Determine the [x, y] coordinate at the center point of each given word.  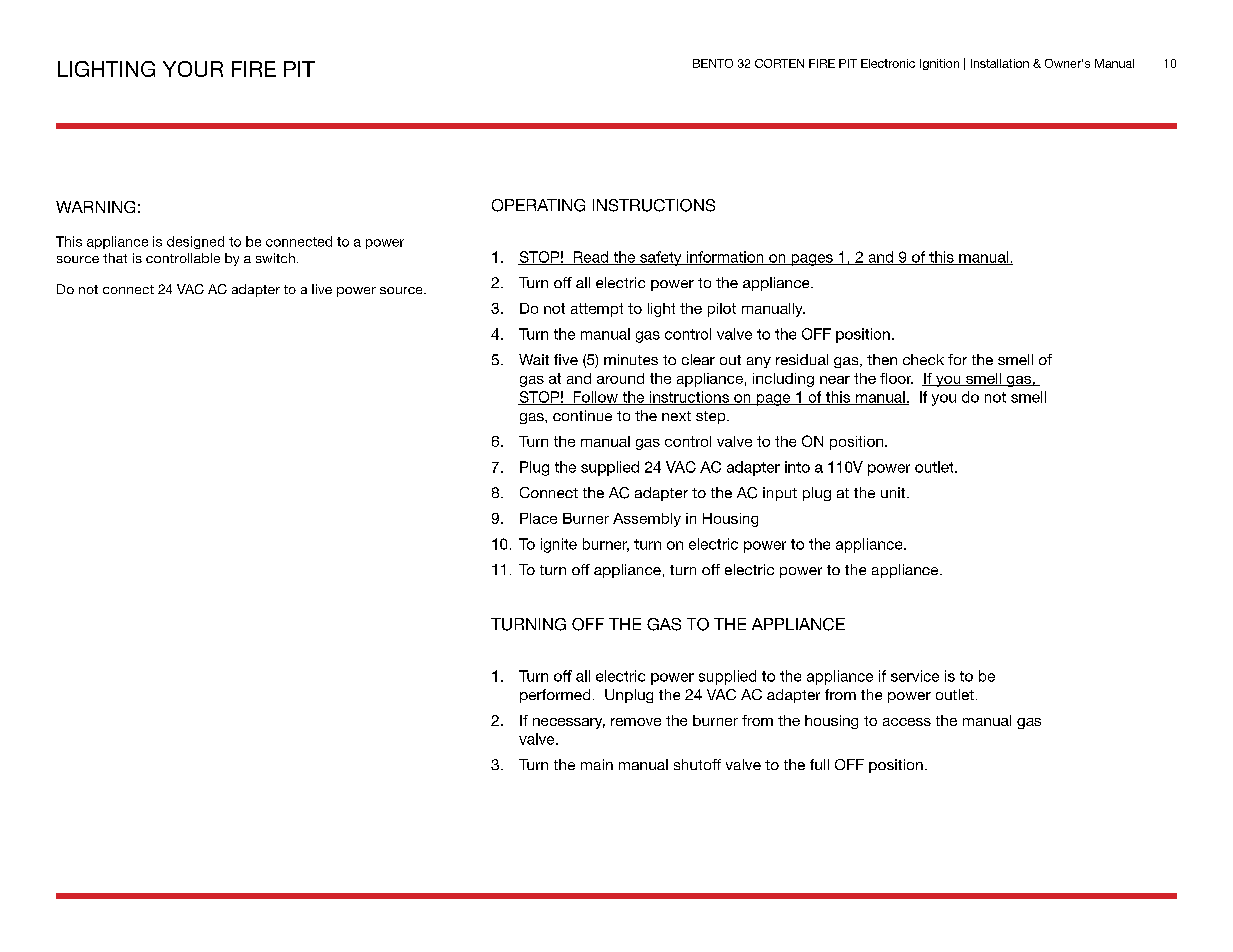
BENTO [713, 63]
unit [894, 492]
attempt [597, 310]
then [882, 359]
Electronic [888, 63]
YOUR [193, 69]
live [322, 289]
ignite [559, 545]
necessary [569, 723]
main [597, 764]
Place [538, 518]
